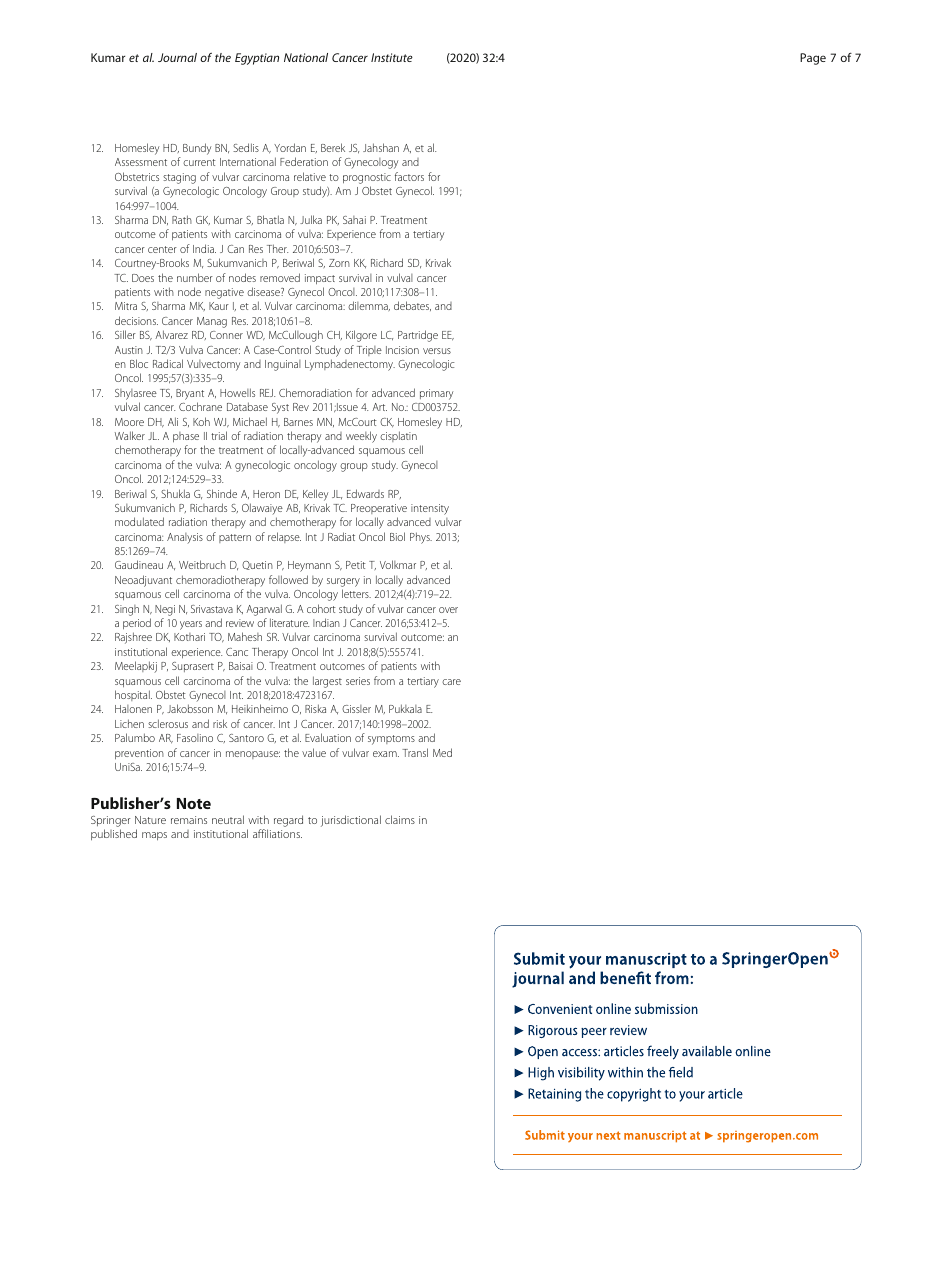 Image resolution: width=952 pixels, height=1265 pixels. I want to click on over, so click(448, 610).
